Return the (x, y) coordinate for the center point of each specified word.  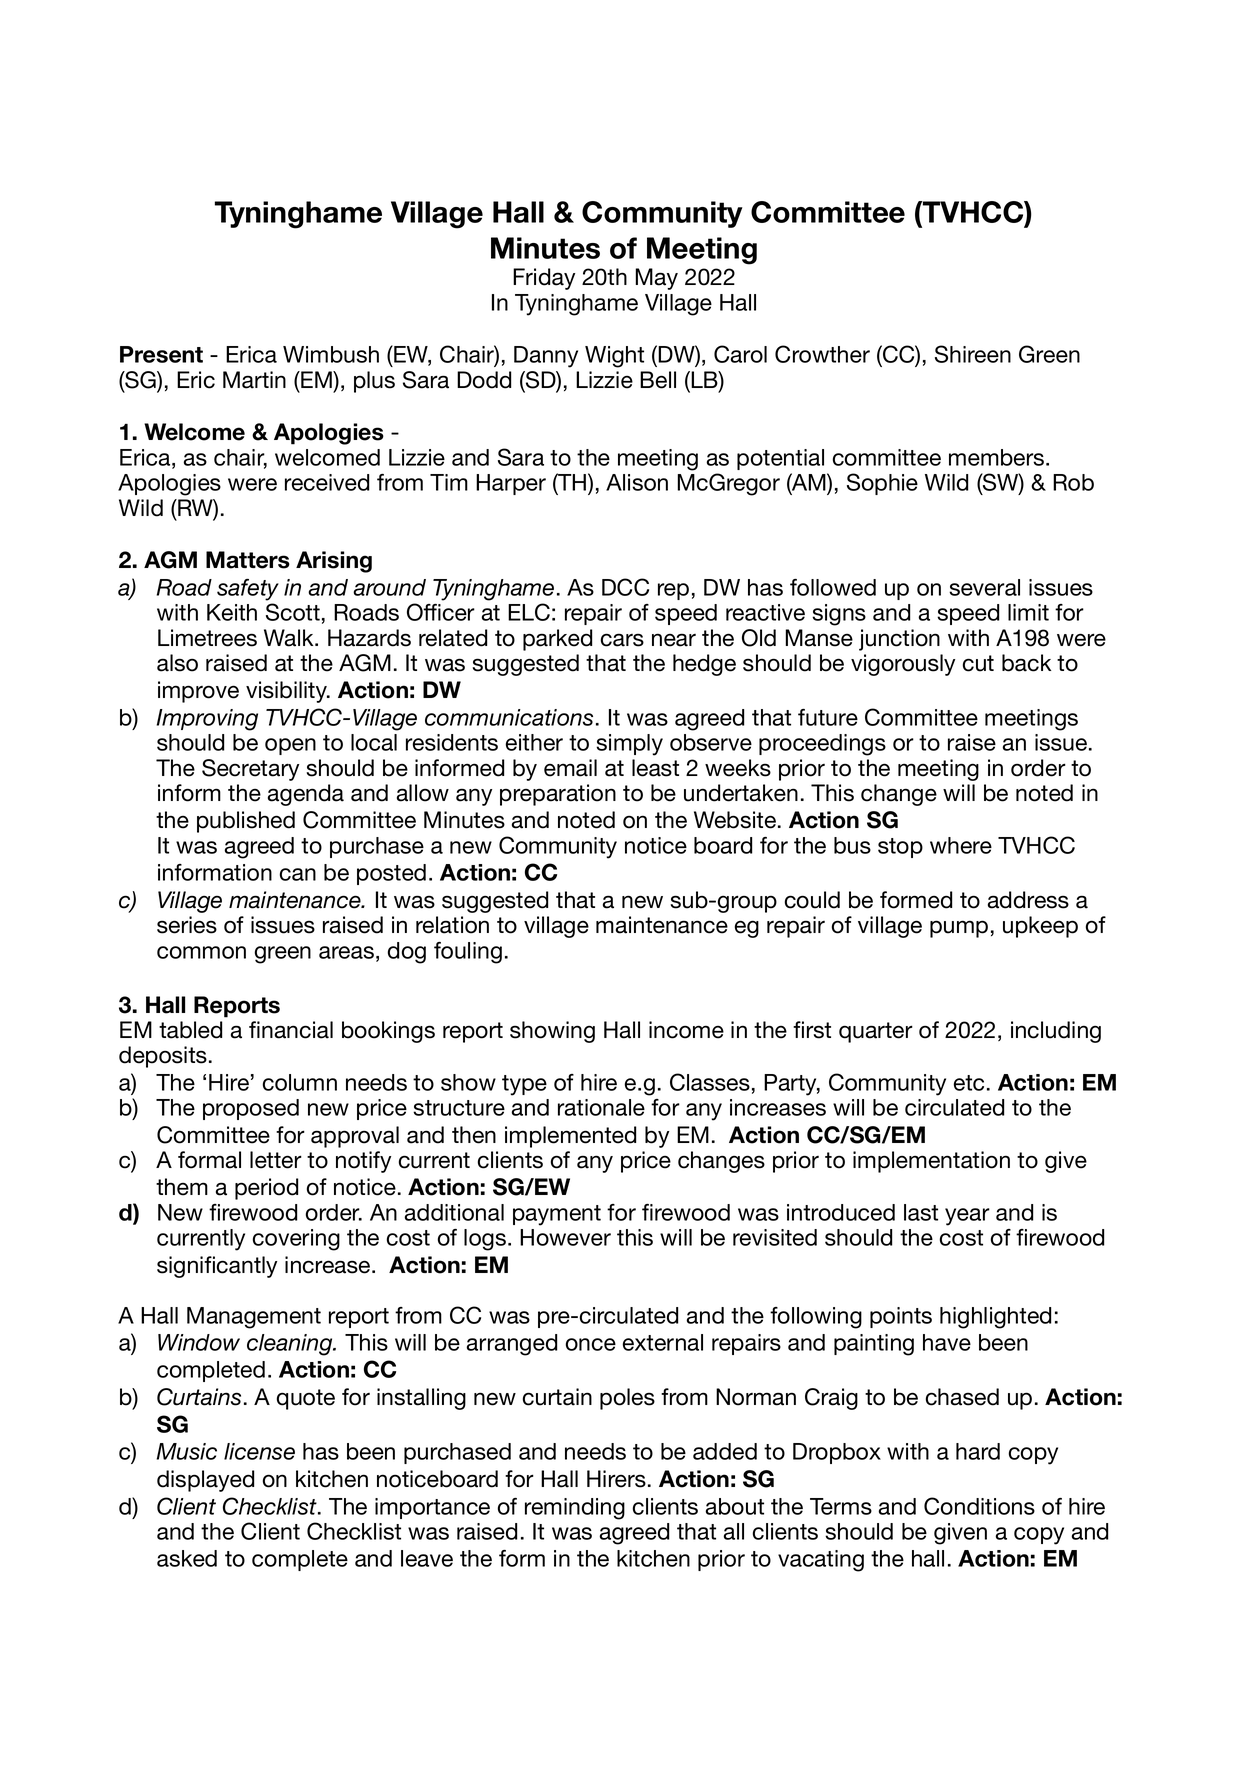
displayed (205, 1481)
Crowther (822, 354)
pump (959, 929)
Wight (614, 357)
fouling (468, 953)
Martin (254, 380)
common (201, 952)
